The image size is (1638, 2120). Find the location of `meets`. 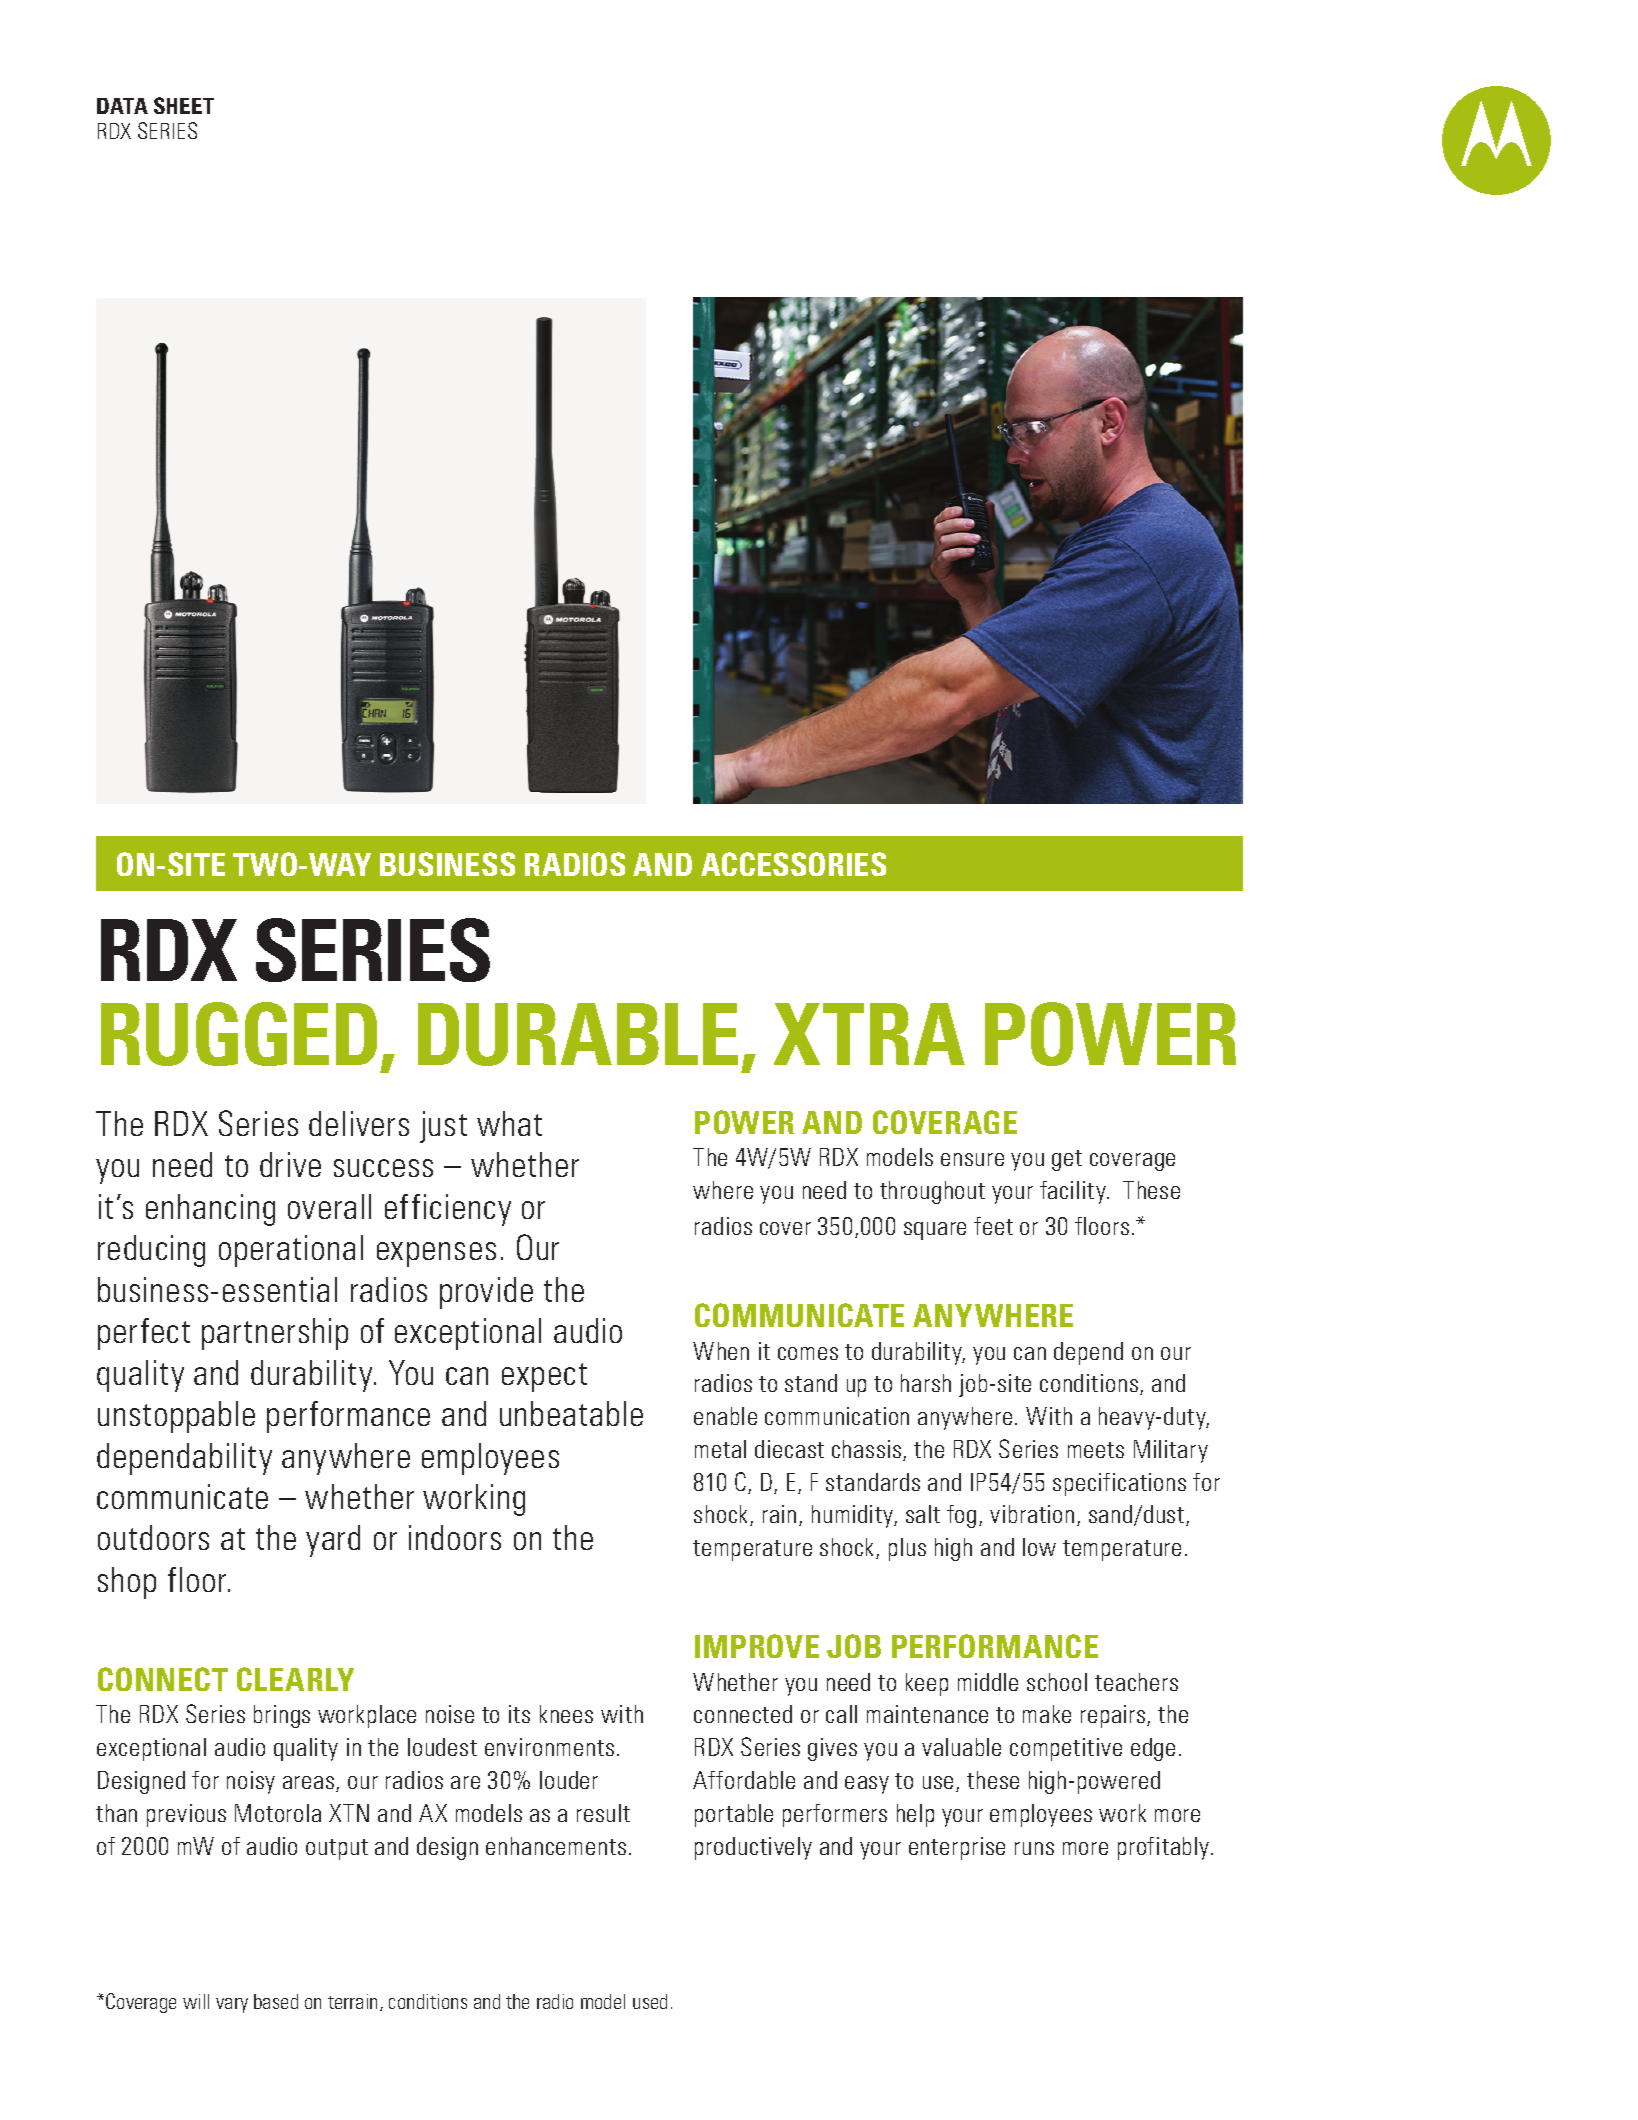

meets is located at coordinates (1096, 1450).
